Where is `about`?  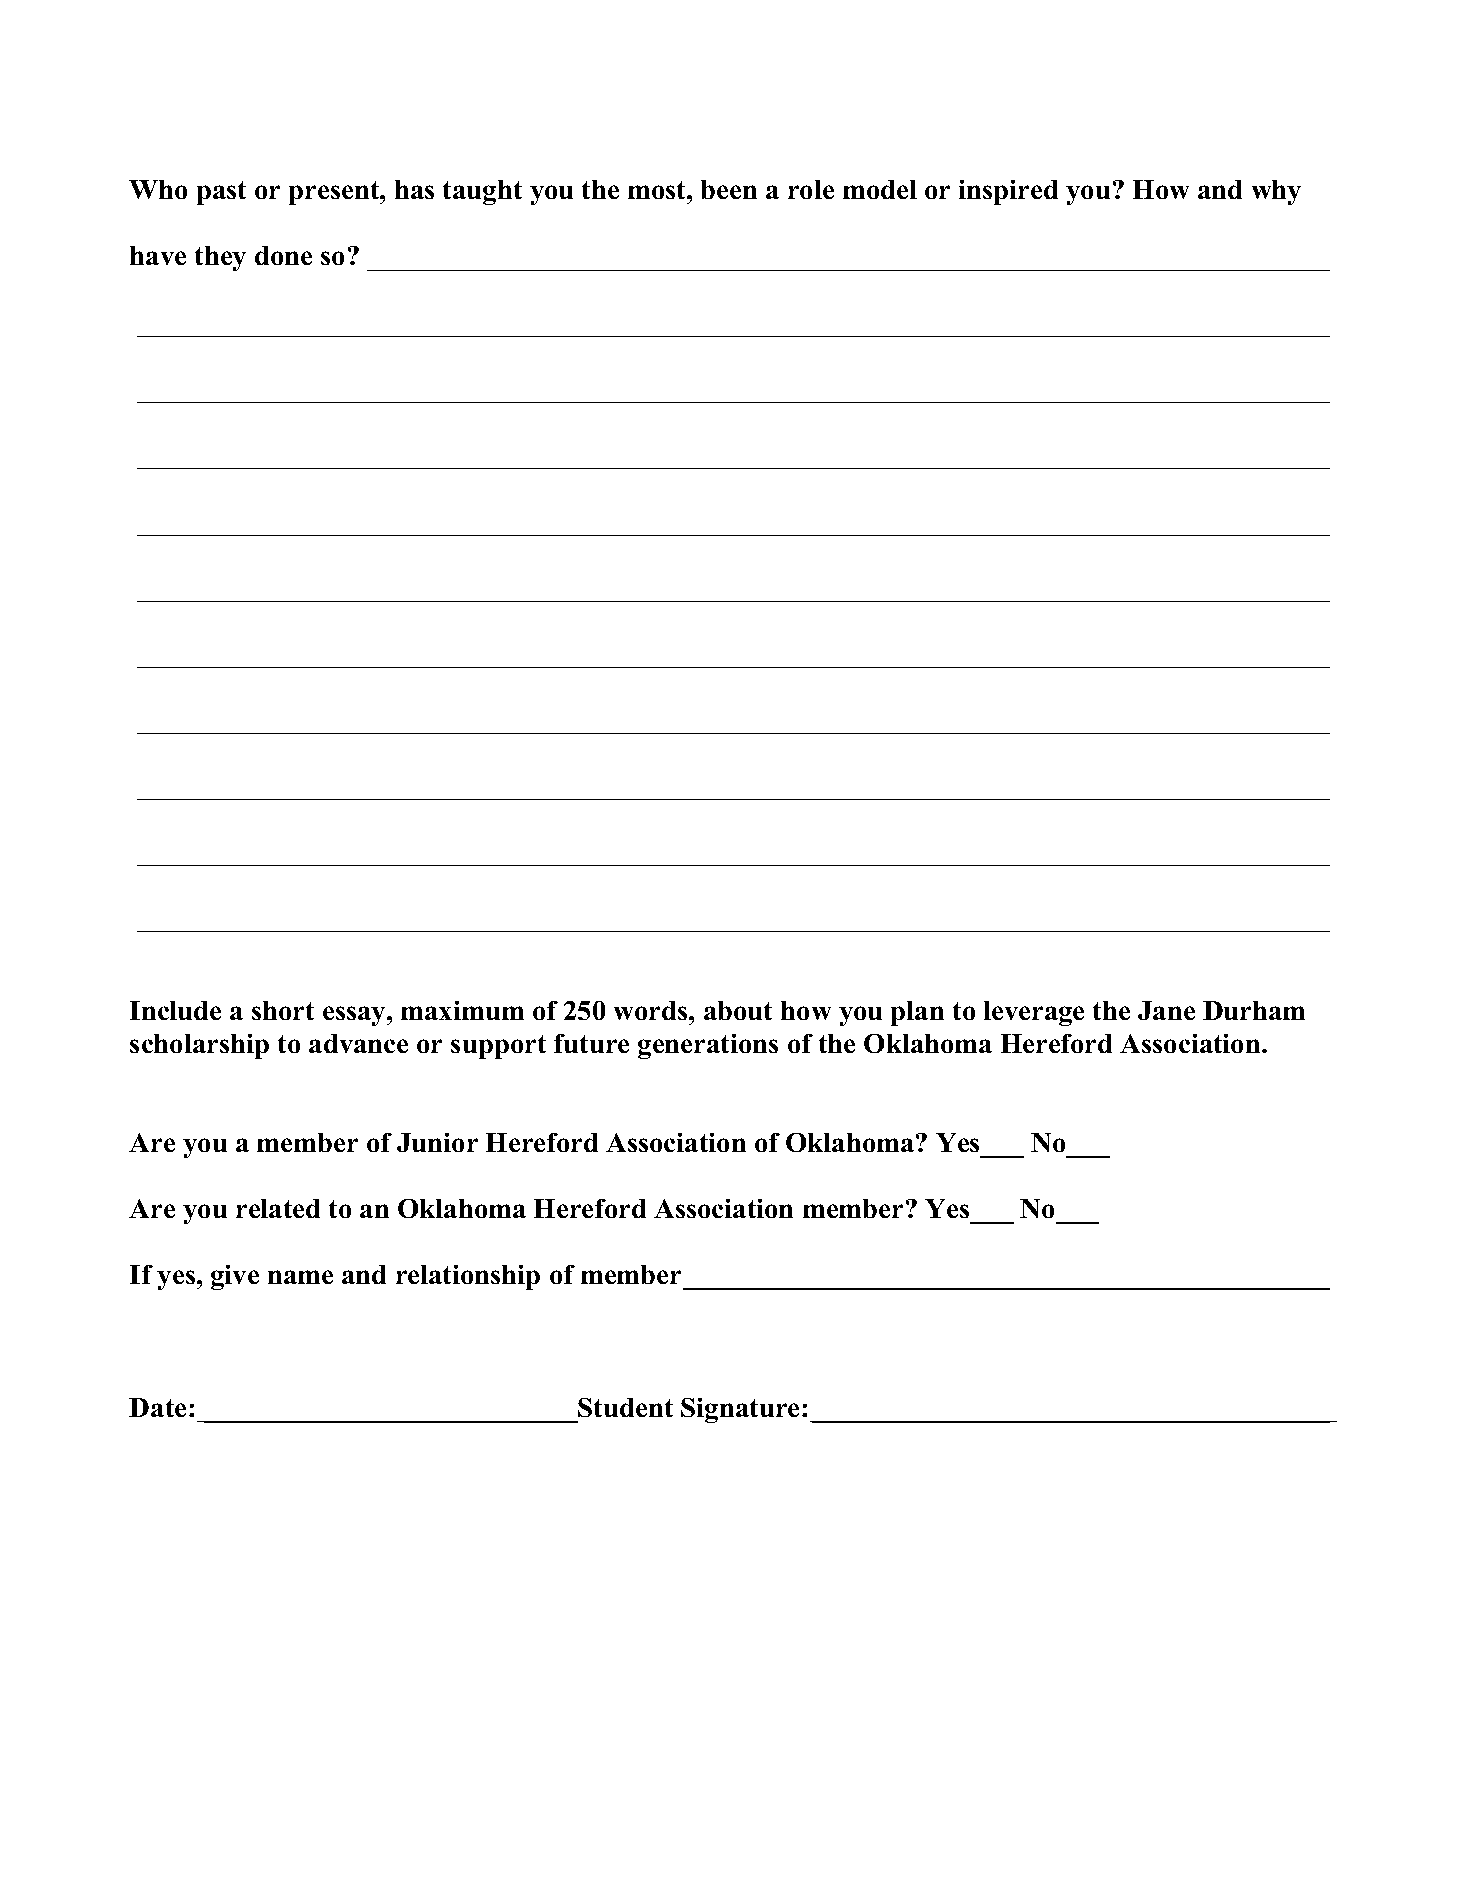
about is located at coordinates (738, 1010).
